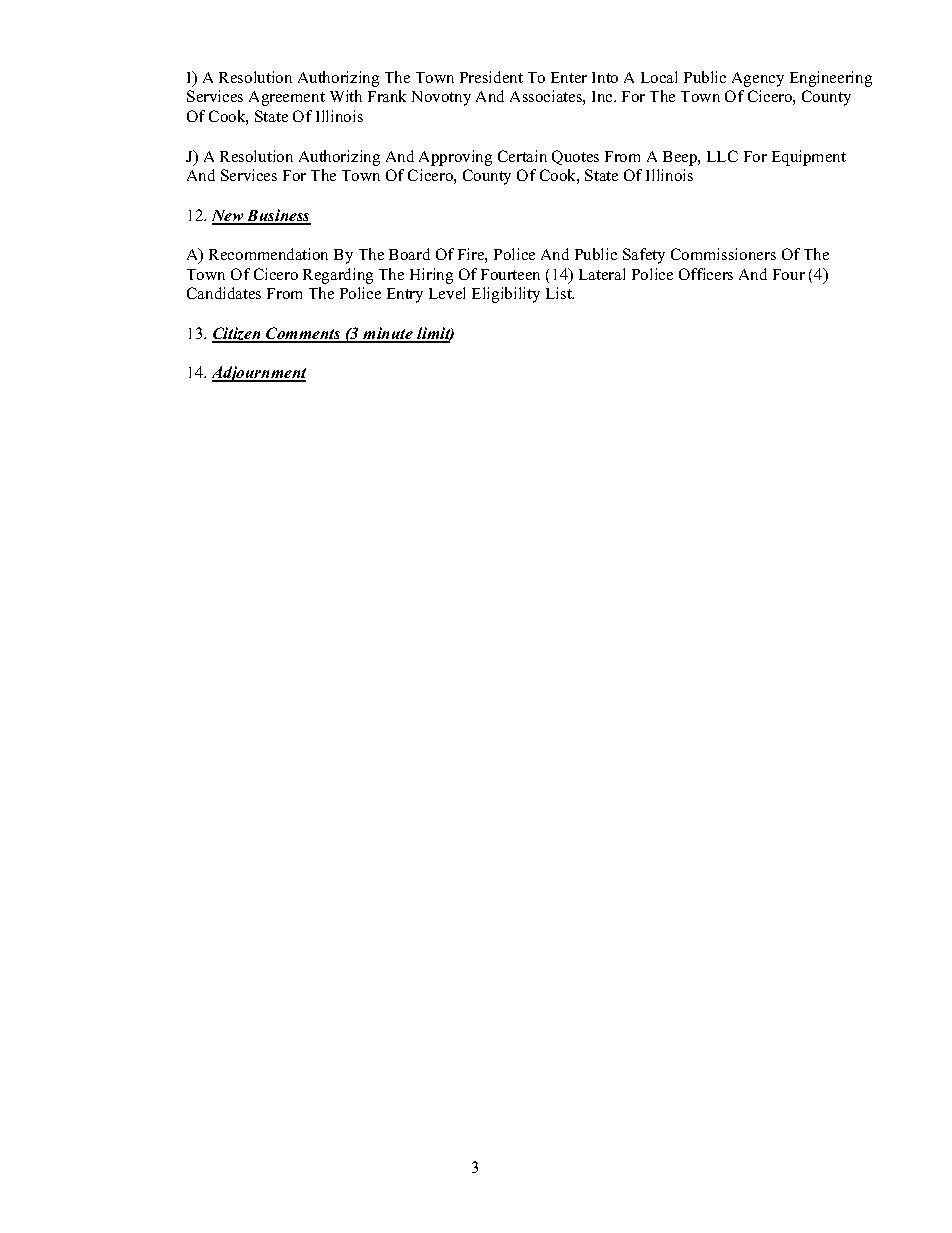 The image size is (952, 1233). I want to click on Adjournment, so click(259, 374).
